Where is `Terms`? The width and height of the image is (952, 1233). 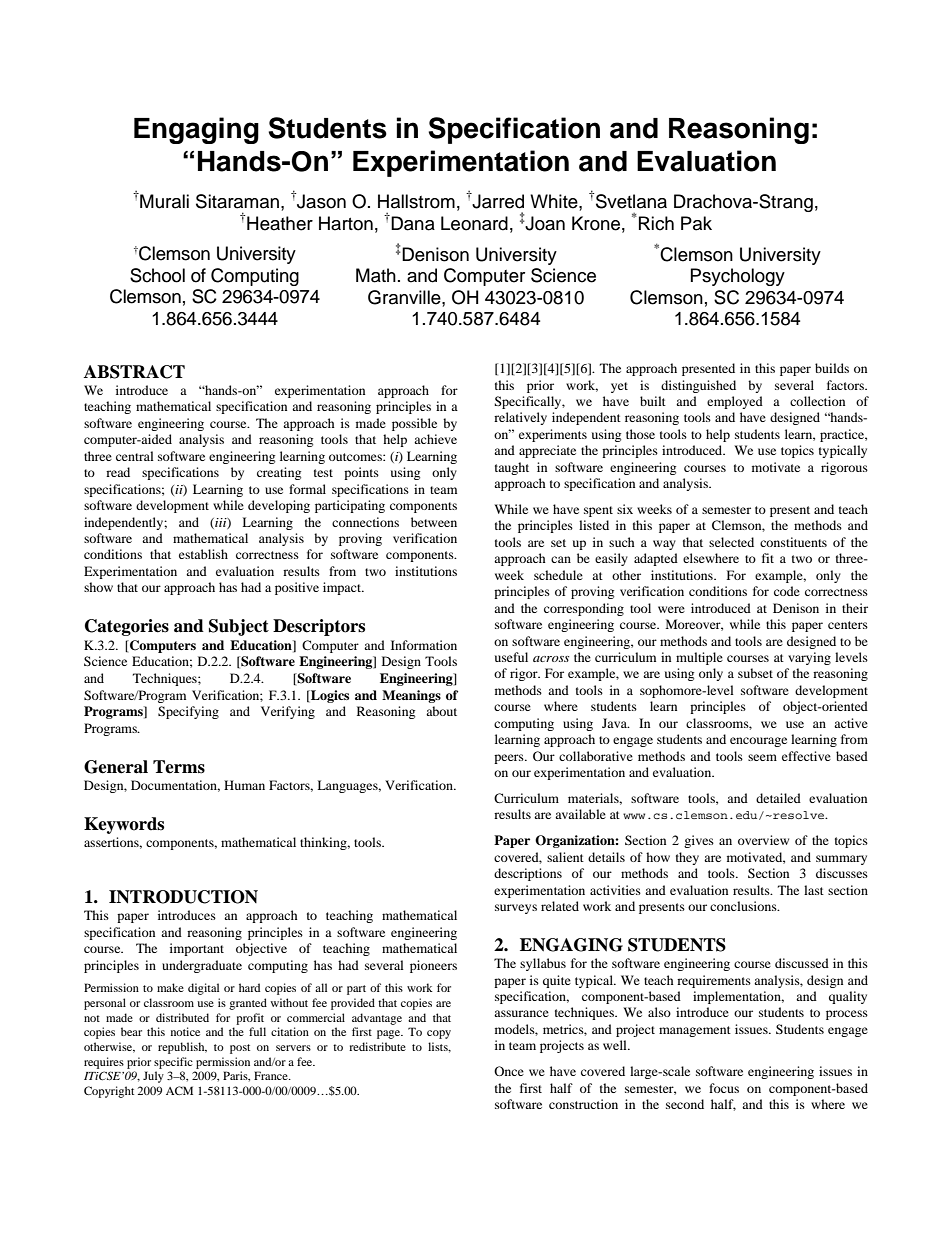
Terms is located at coordinates (179, 767).
